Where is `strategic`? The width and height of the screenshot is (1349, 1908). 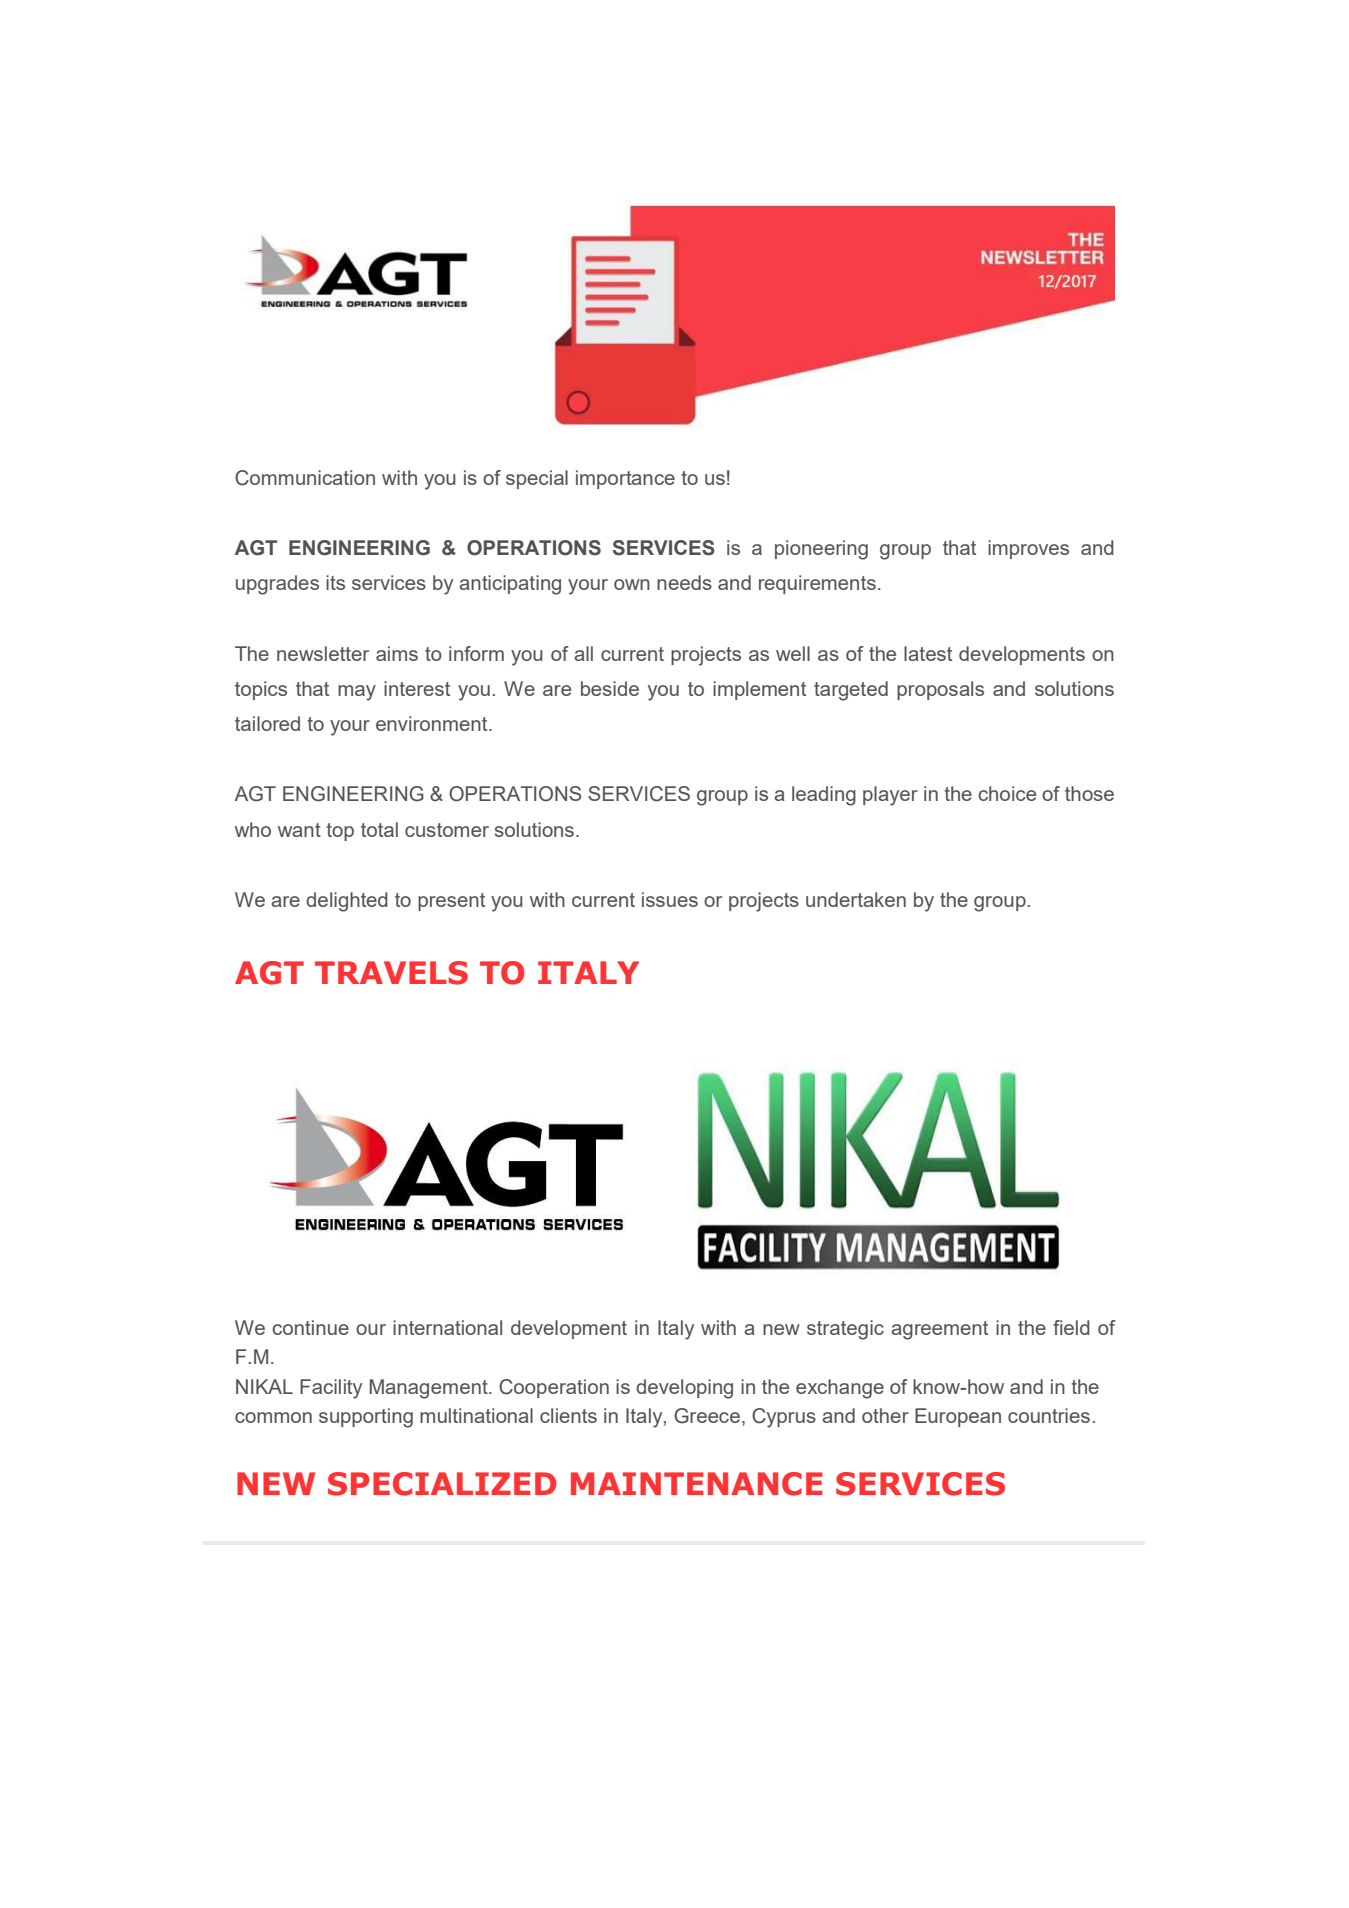 strategic is located at coordinates (845, 1330).
